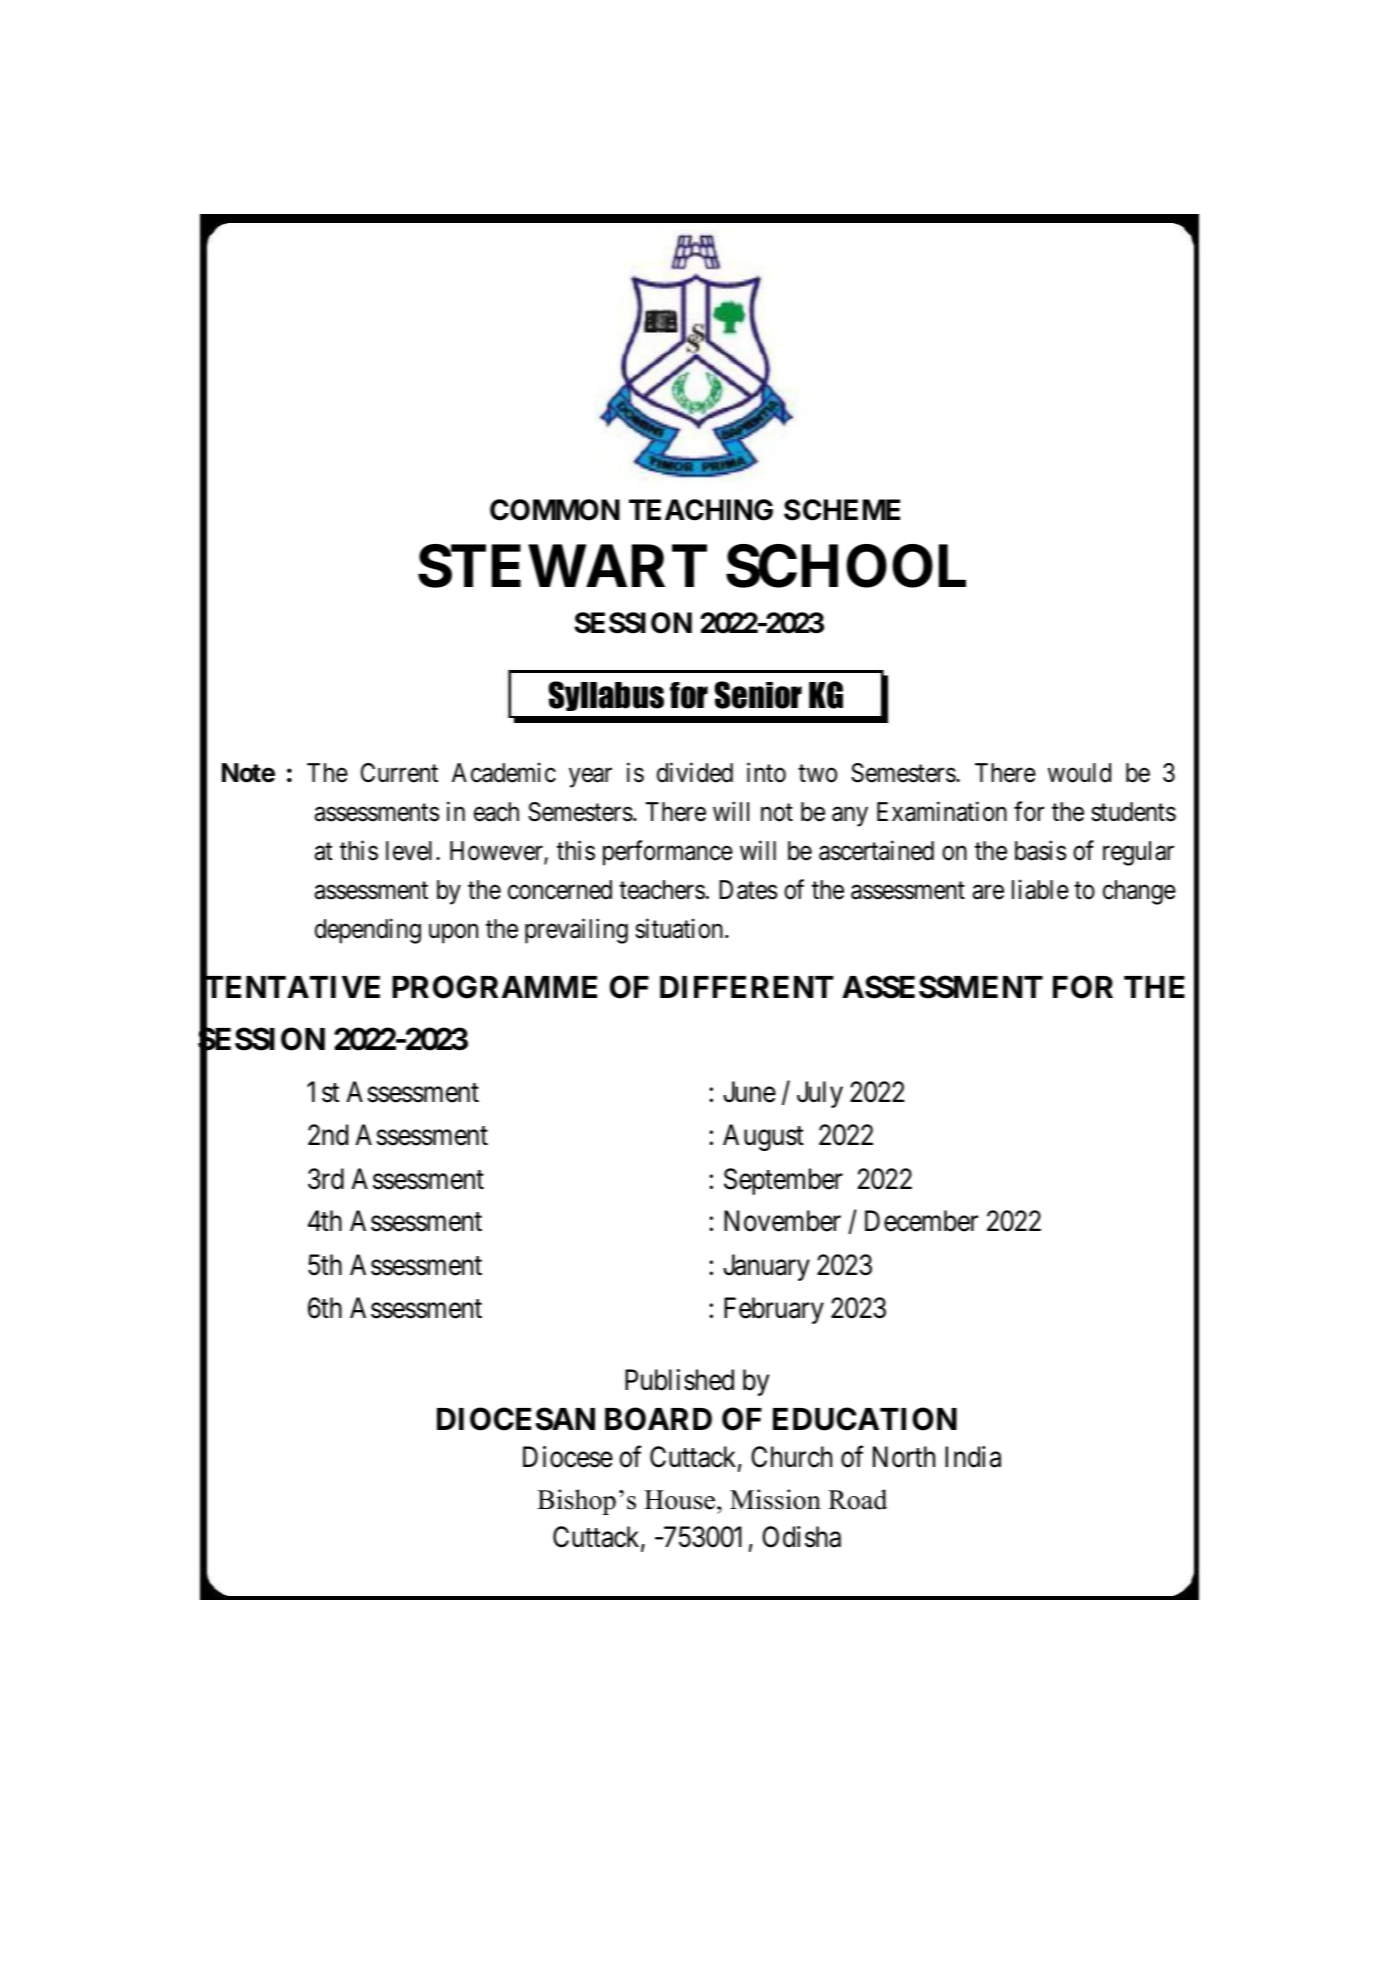 This document has height=1977, width=1395. I want to click on Published, so click(679, 1380).
